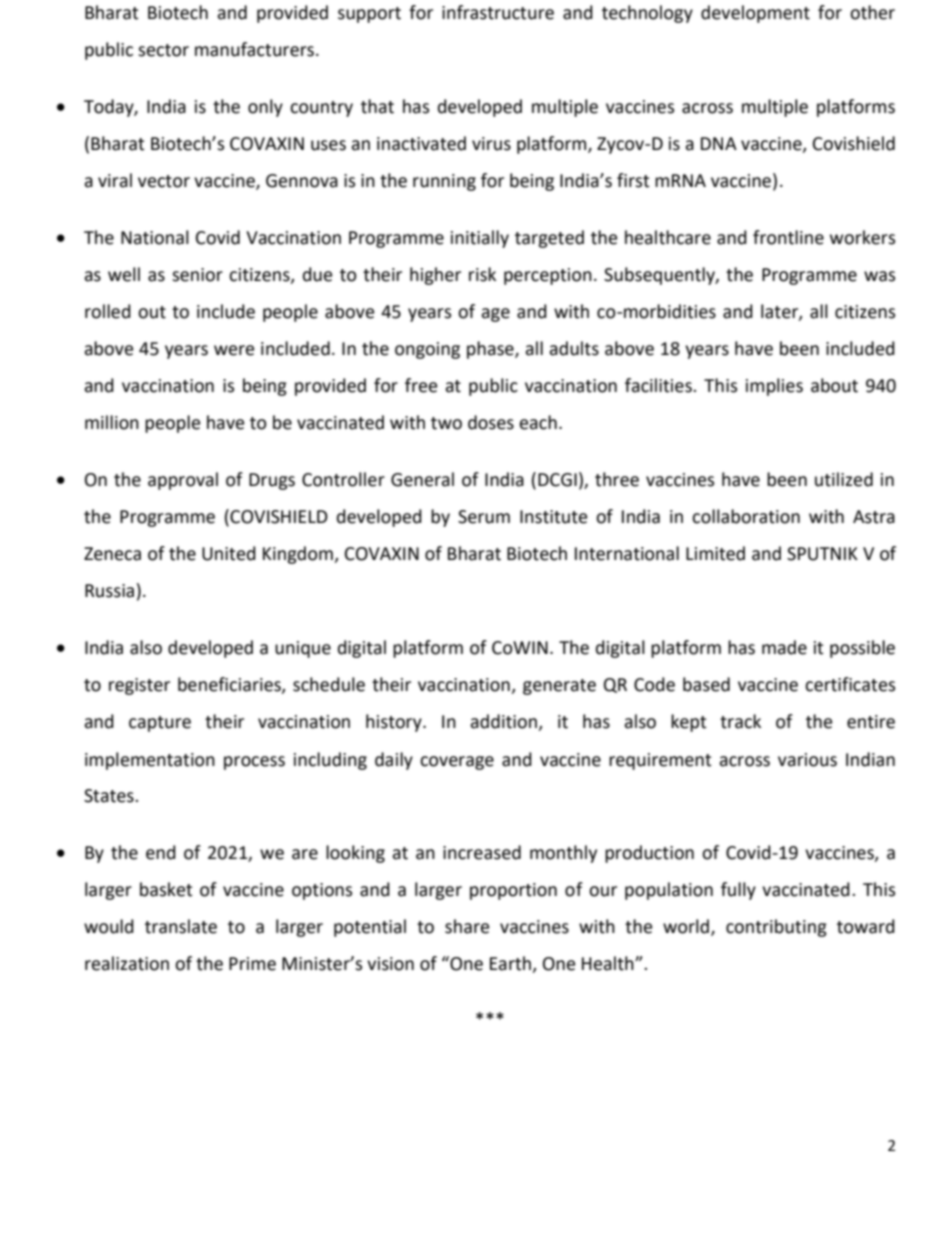  What do you see at coordinates (498, 12) in the screenshot?
I see `infrastructure` at bounding box center [498, 12].
